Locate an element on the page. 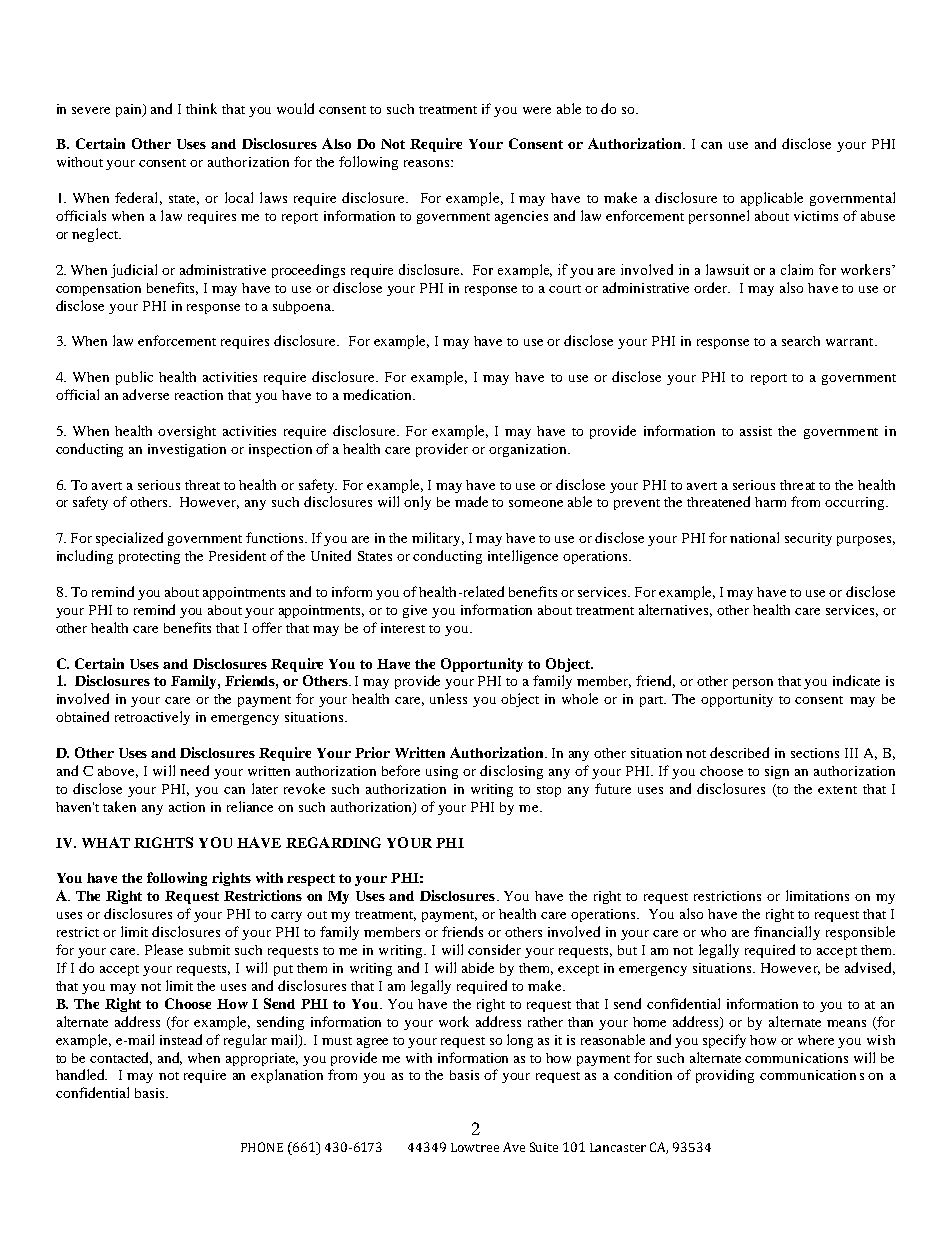 The height and width of the image is (1233, 952). PHONE is located at coordinates (262, 1147).
